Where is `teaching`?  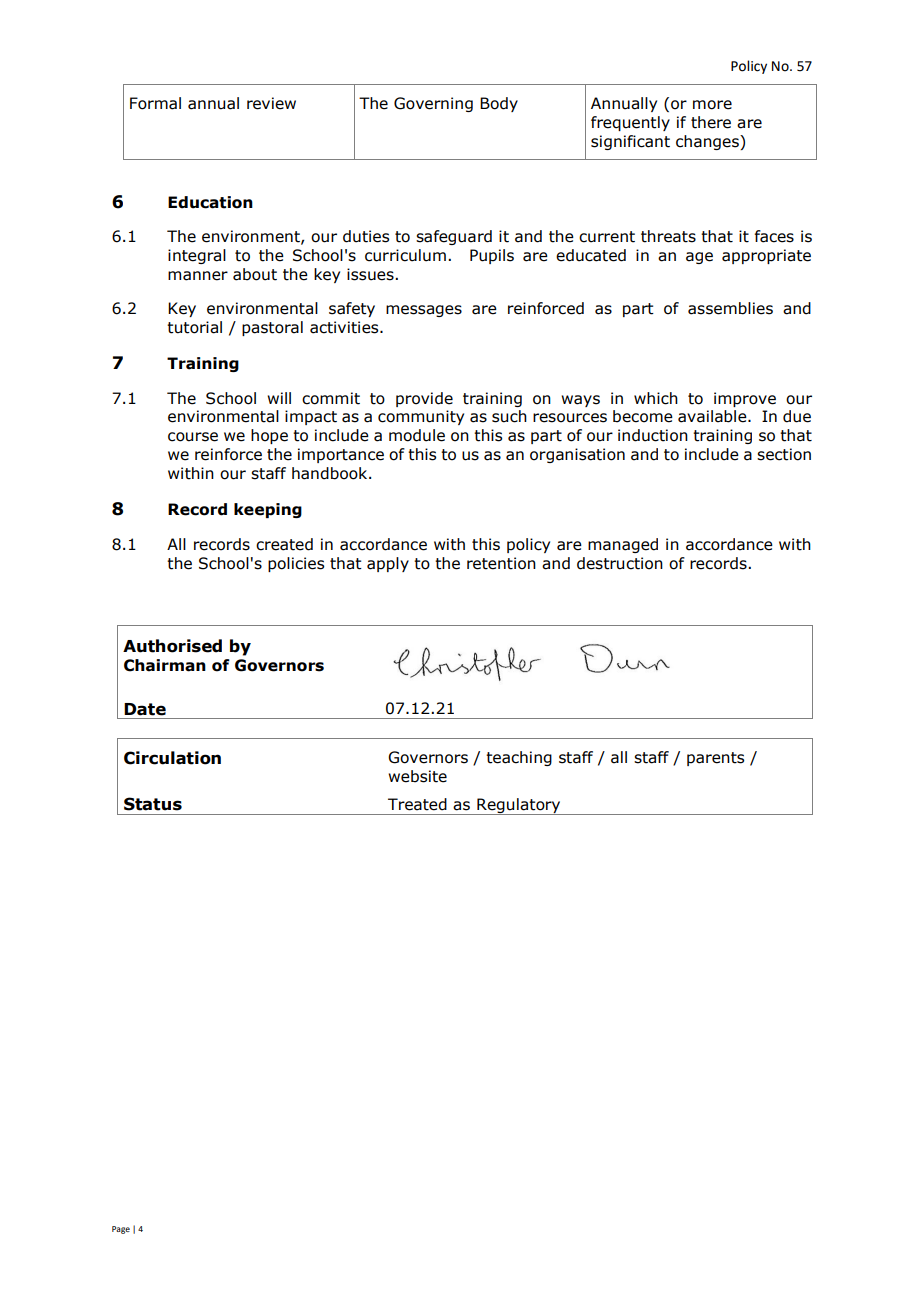 teaching is located at coordinates (519, 758).
